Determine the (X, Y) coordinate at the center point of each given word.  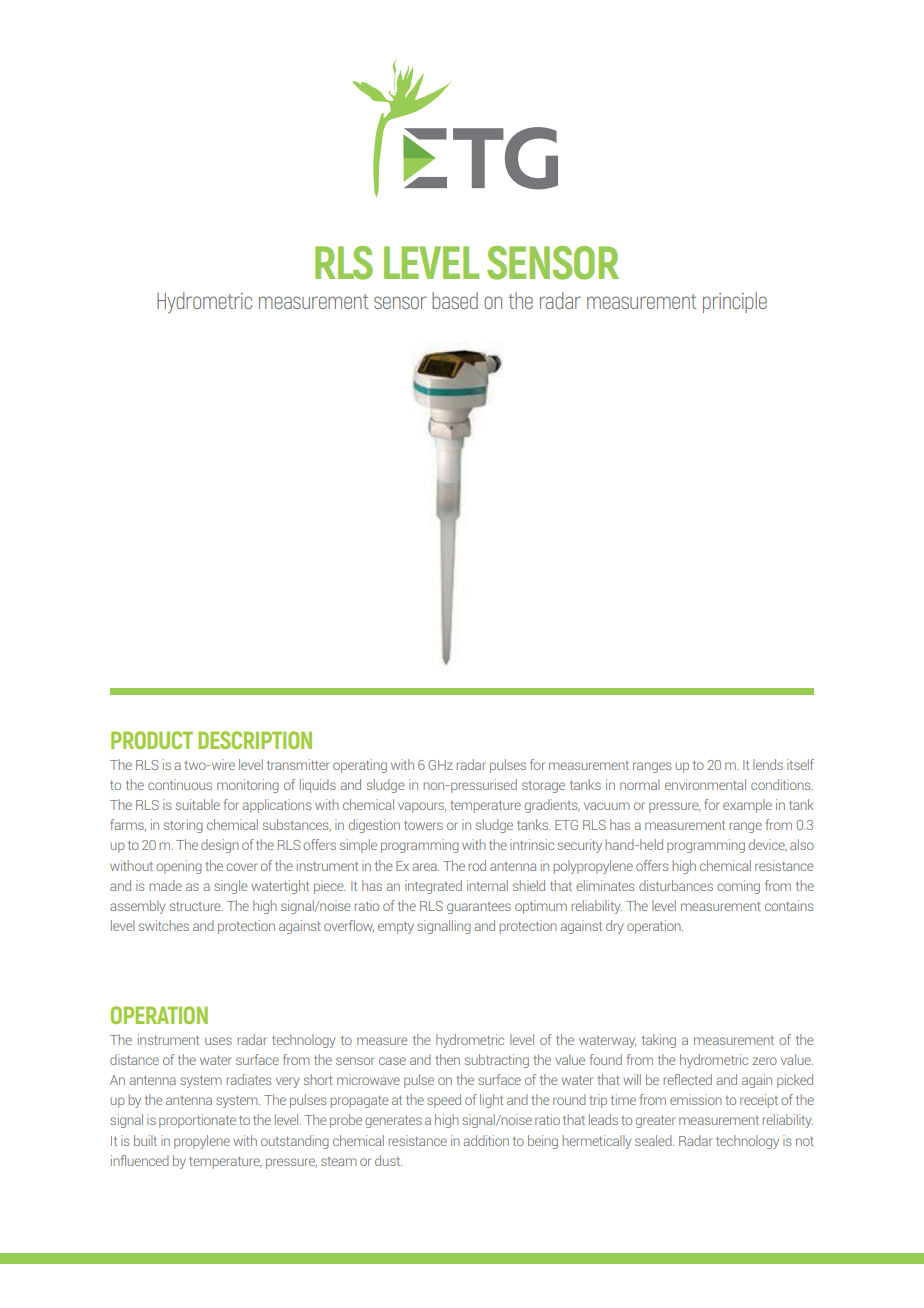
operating (360, 766)
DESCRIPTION (255, 740)
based (455, 300)
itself (800, 764)
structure (196, 906)
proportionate (197, 1121)
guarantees (479, 908)
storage (543, 787)
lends (768, 764)
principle (735, 302)
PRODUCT (152, 740)
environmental (705, 784)
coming (738, 887)
